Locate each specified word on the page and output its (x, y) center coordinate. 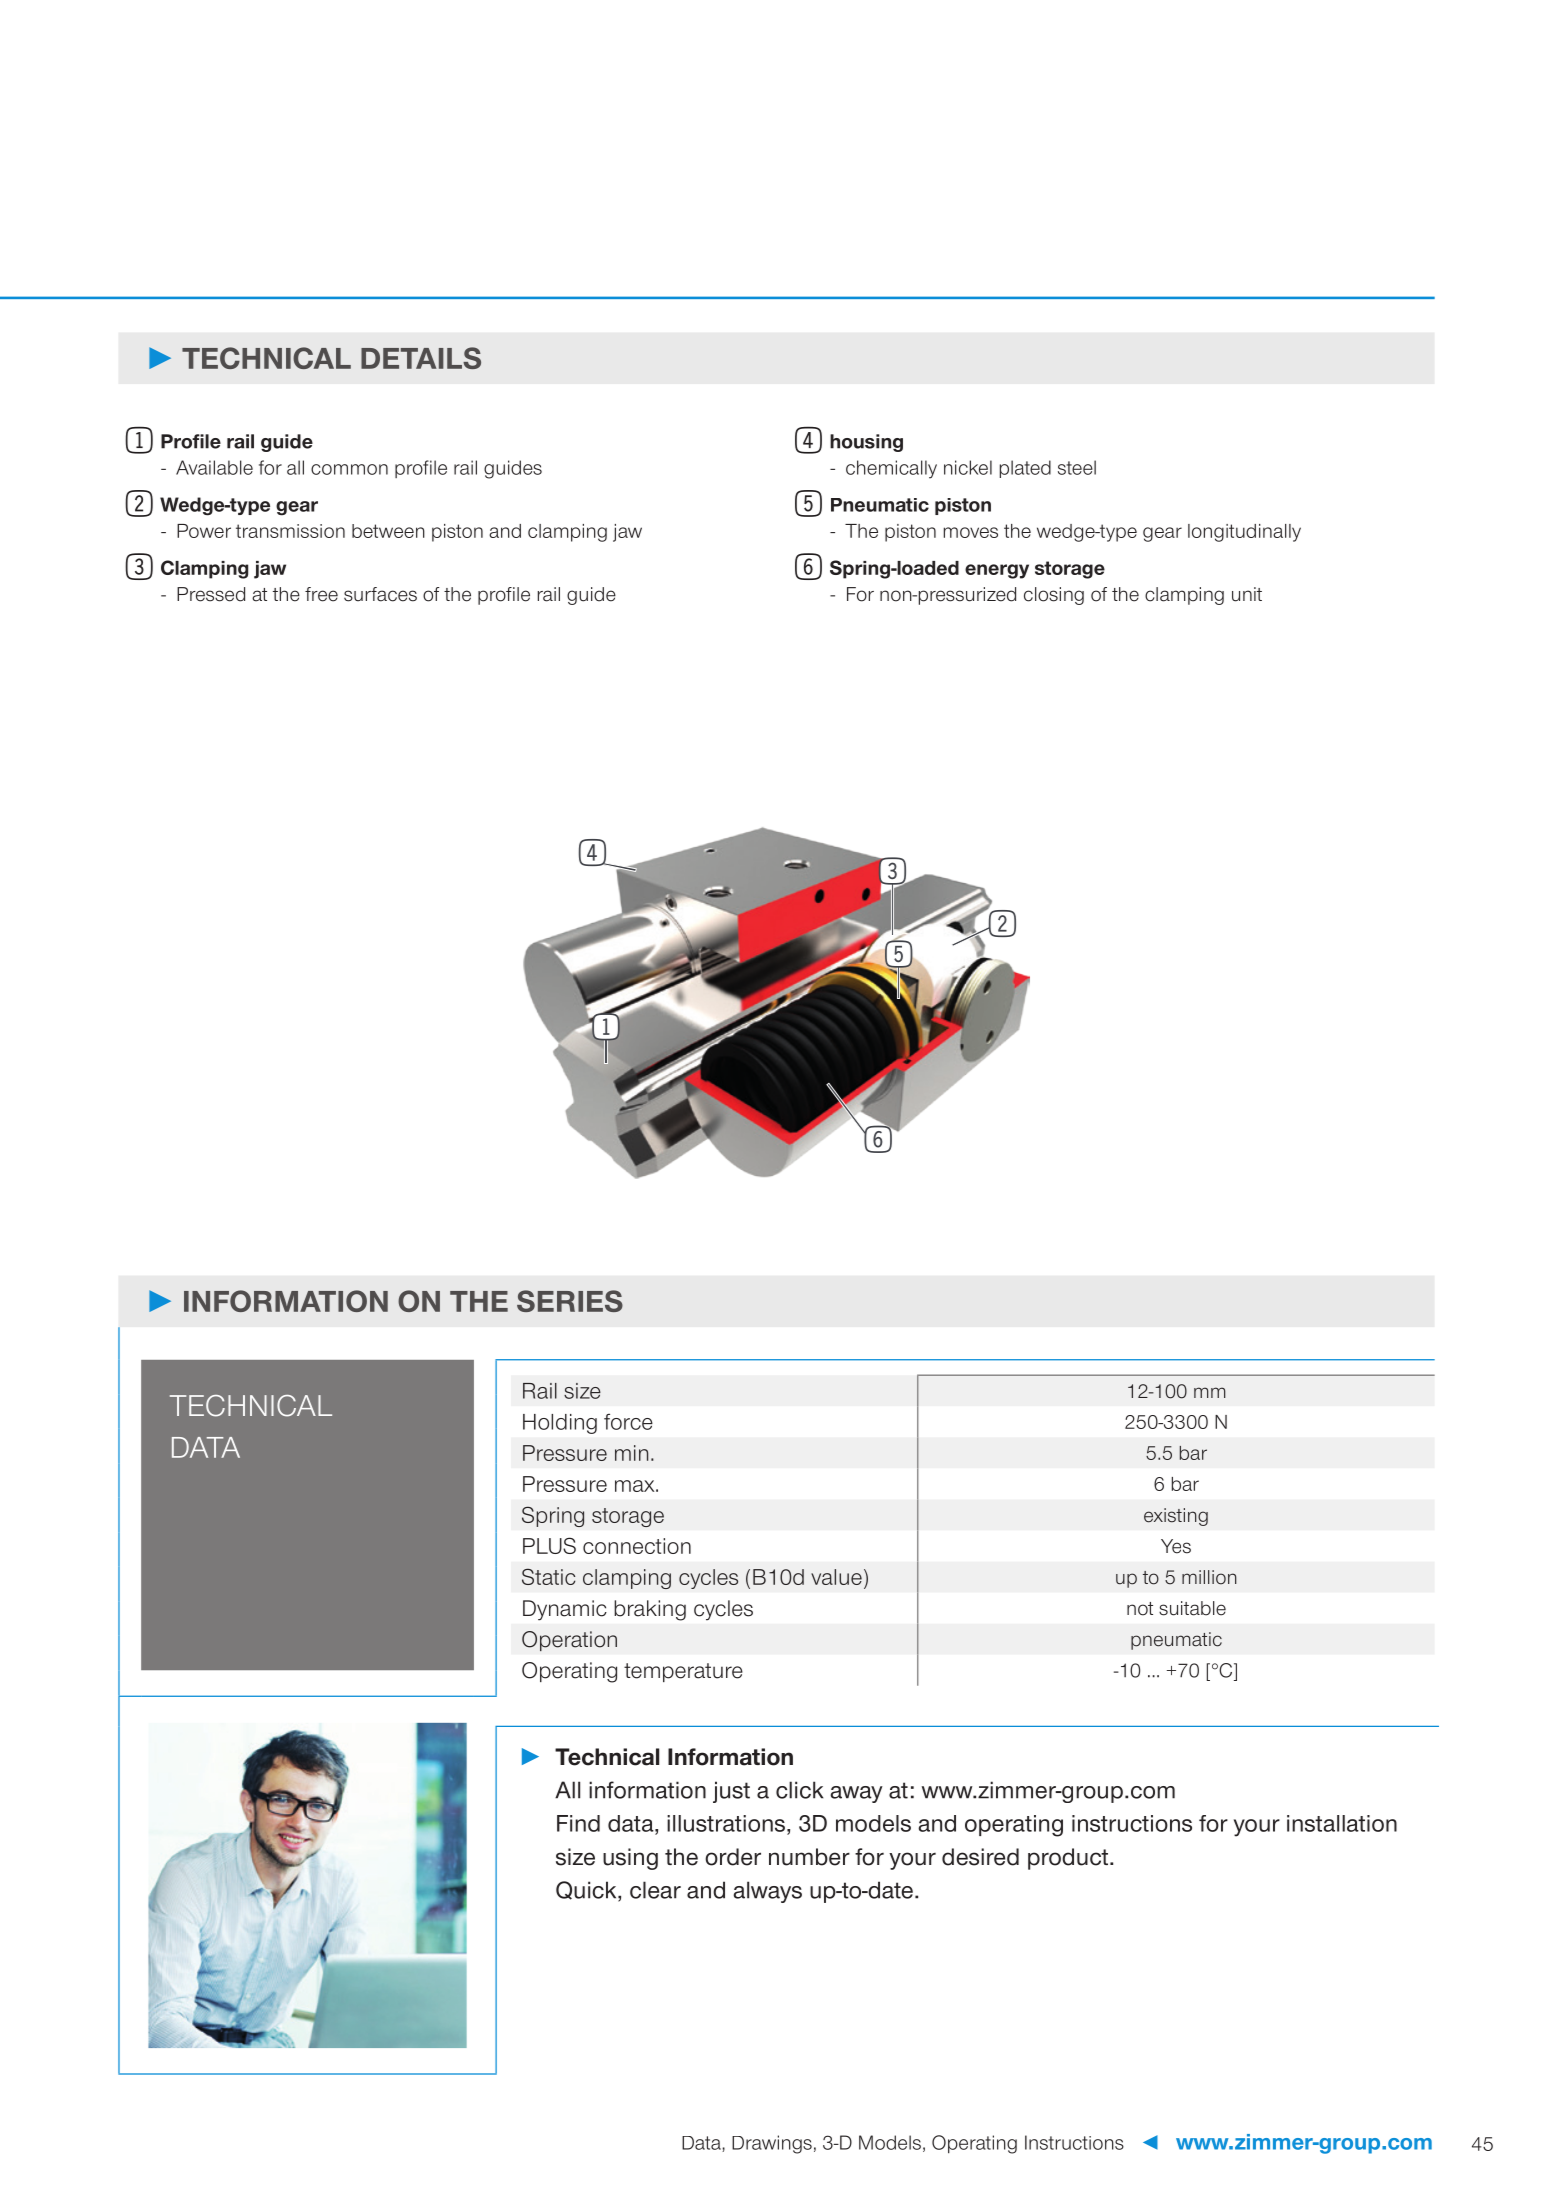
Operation (569, 1641)
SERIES (570, 1301)
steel (1077, 467)
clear (655, 1890)
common (349, 469)
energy (997, 571)
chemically (891, 469)
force (628, 1422)
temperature (683, 1672)
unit (1247, 594)
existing (1176, 1517)
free (321, 594)
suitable (1192, 1608)
